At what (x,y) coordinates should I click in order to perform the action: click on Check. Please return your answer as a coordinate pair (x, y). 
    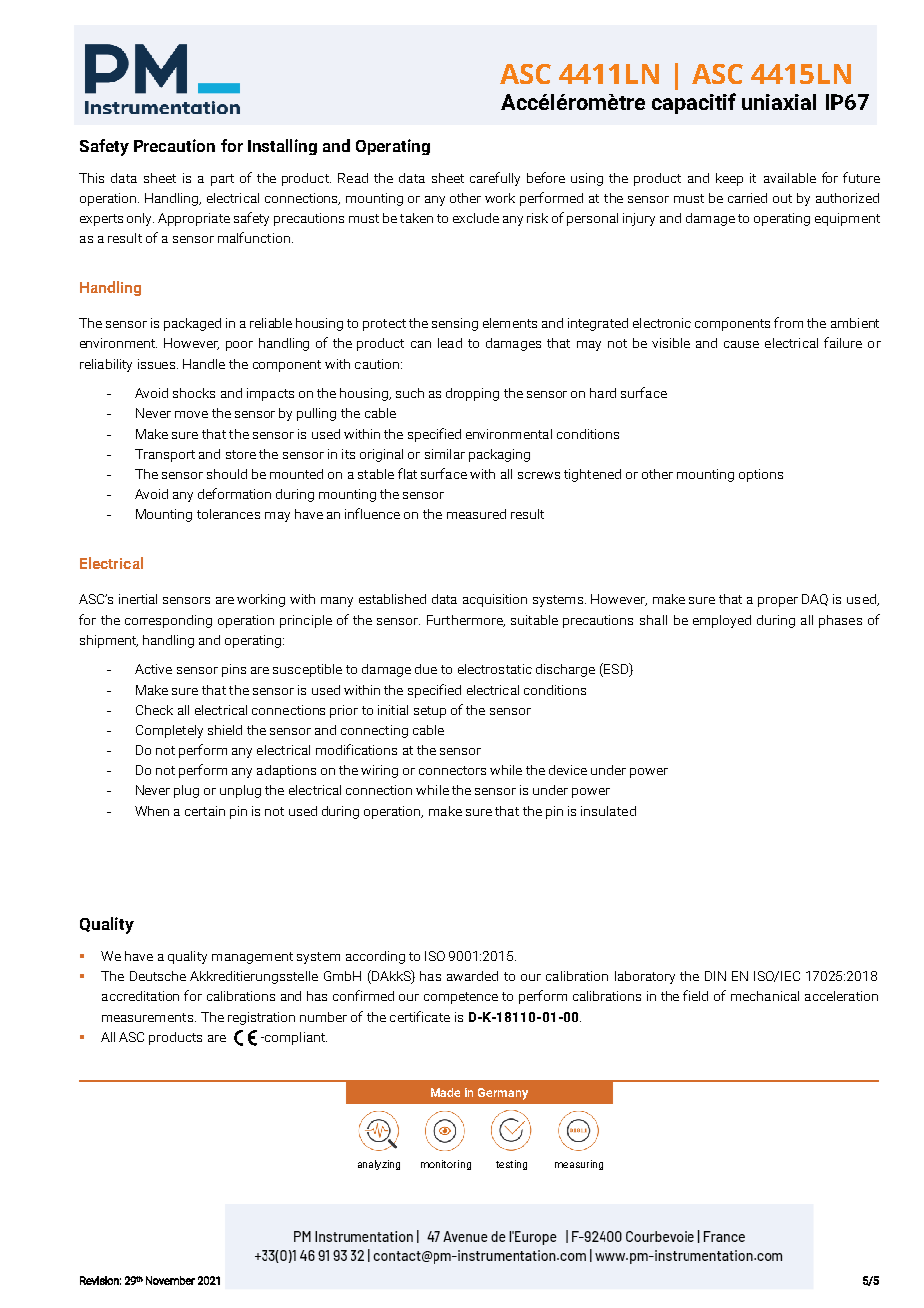
    Looking at the image, I should click on (154, 710).
